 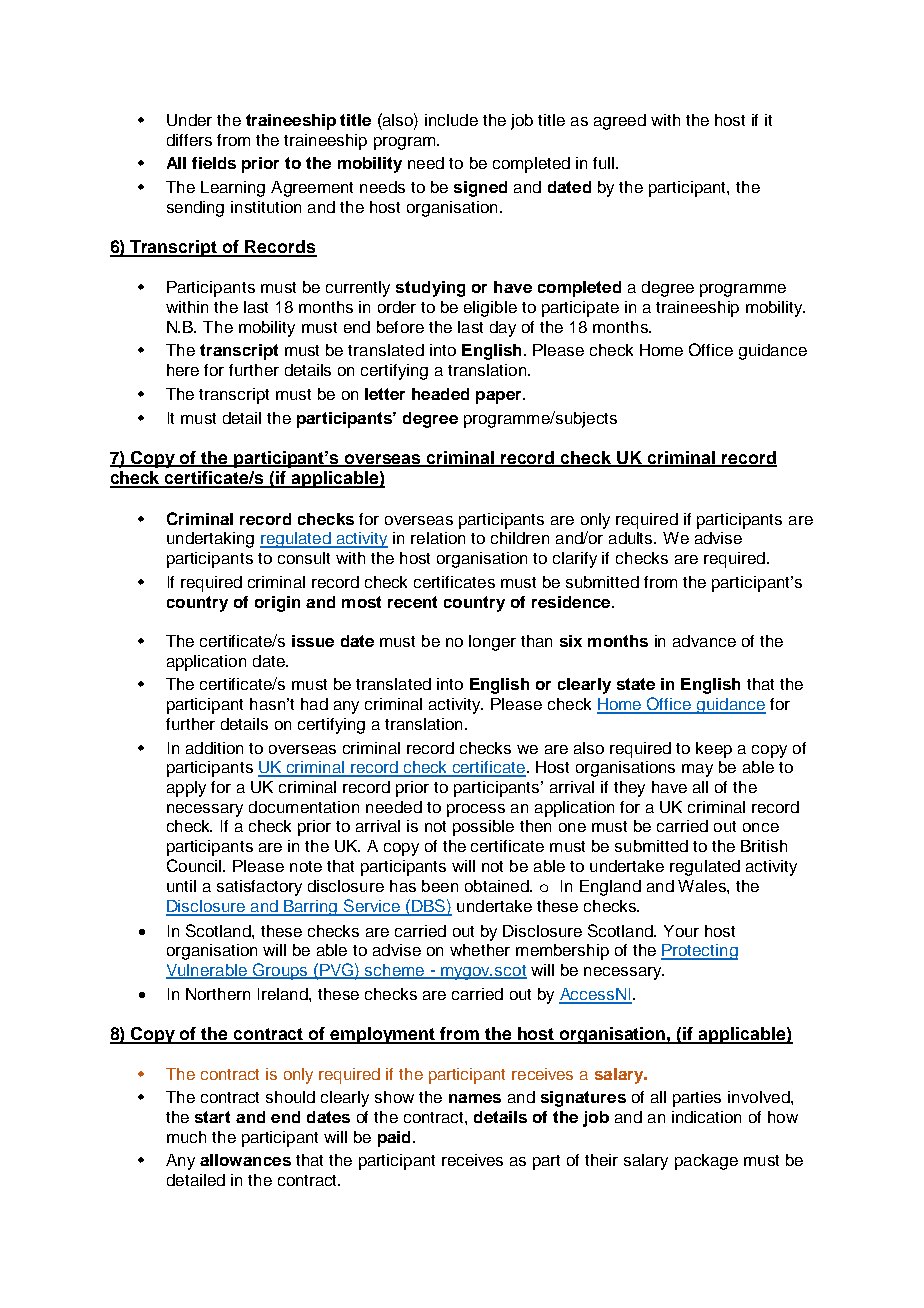 What do you see at coordinates (245, 1160) in the document?
I see `allowances` at bounding box center [245, 1160].
